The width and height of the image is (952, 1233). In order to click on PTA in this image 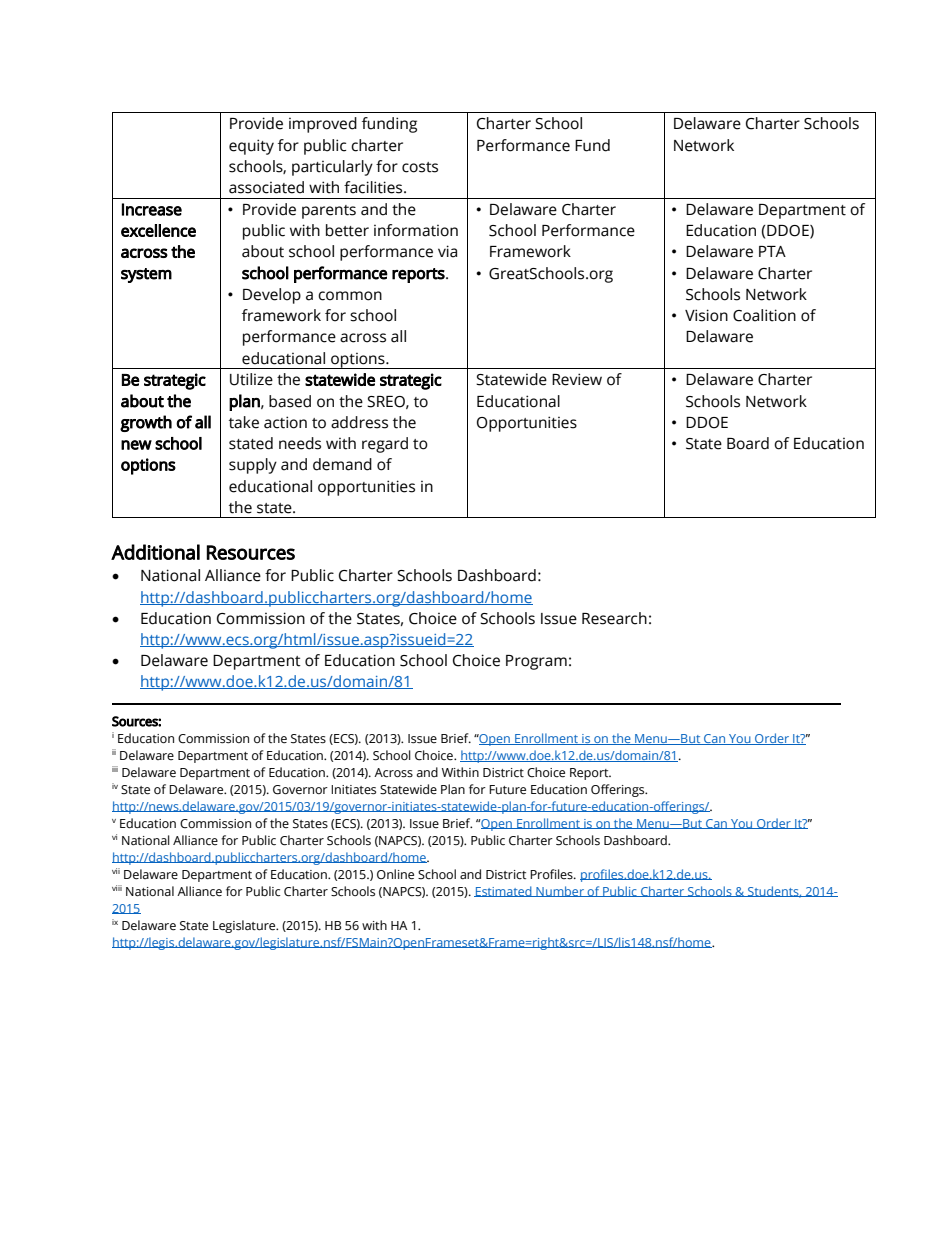, I will do `click(772, 251)`.
